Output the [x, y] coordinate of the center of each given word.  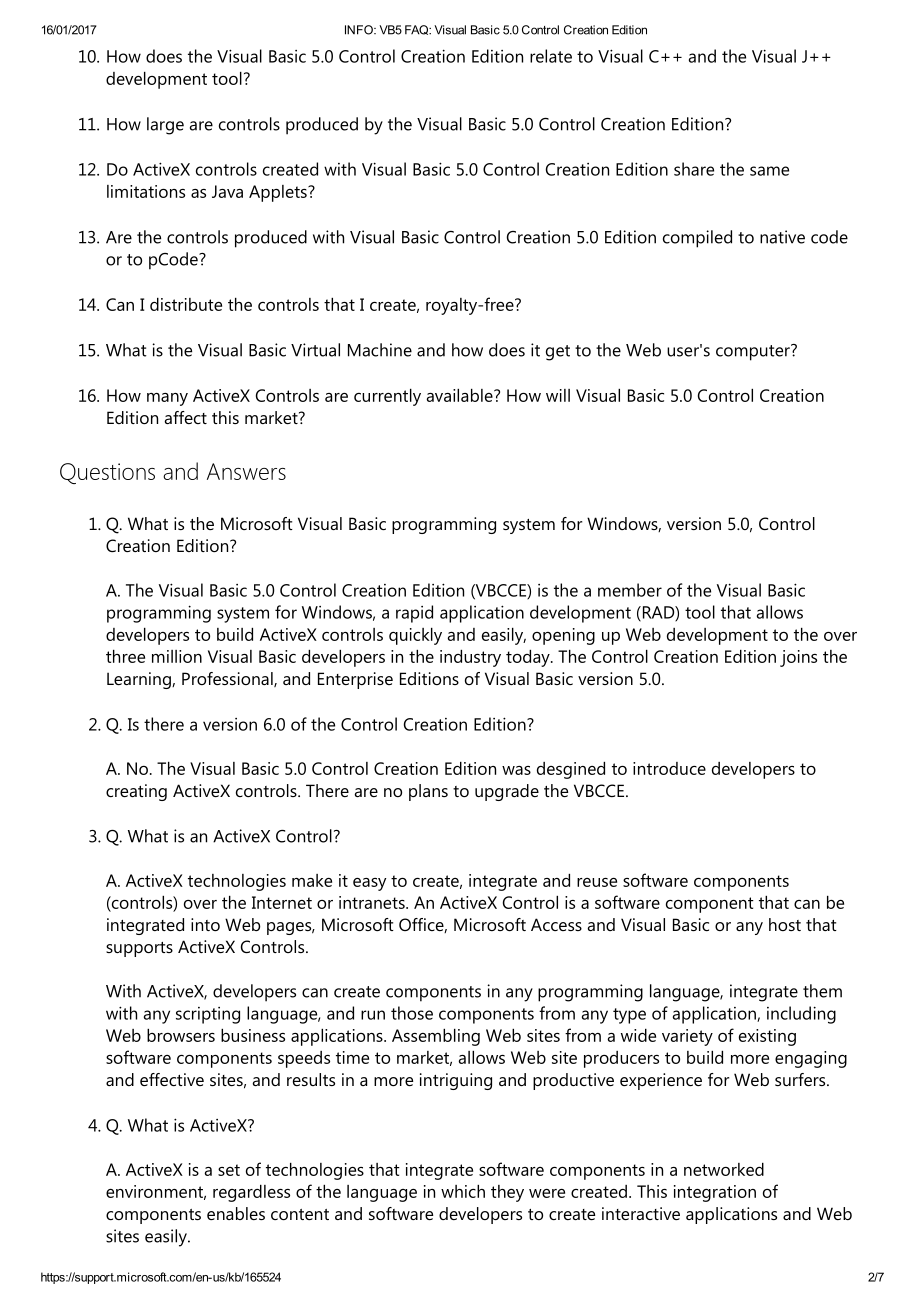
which [463, 1191]
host [785, 924]
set [229, 1170]
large [165, 126]
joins [798, 658]
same [769, 171]
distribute [186, 304]
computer [754, 352]
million [177, 656]
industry [470, 658]
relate [551, 56]
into [205, 924]
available [461, 395]
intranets [373, 902]
